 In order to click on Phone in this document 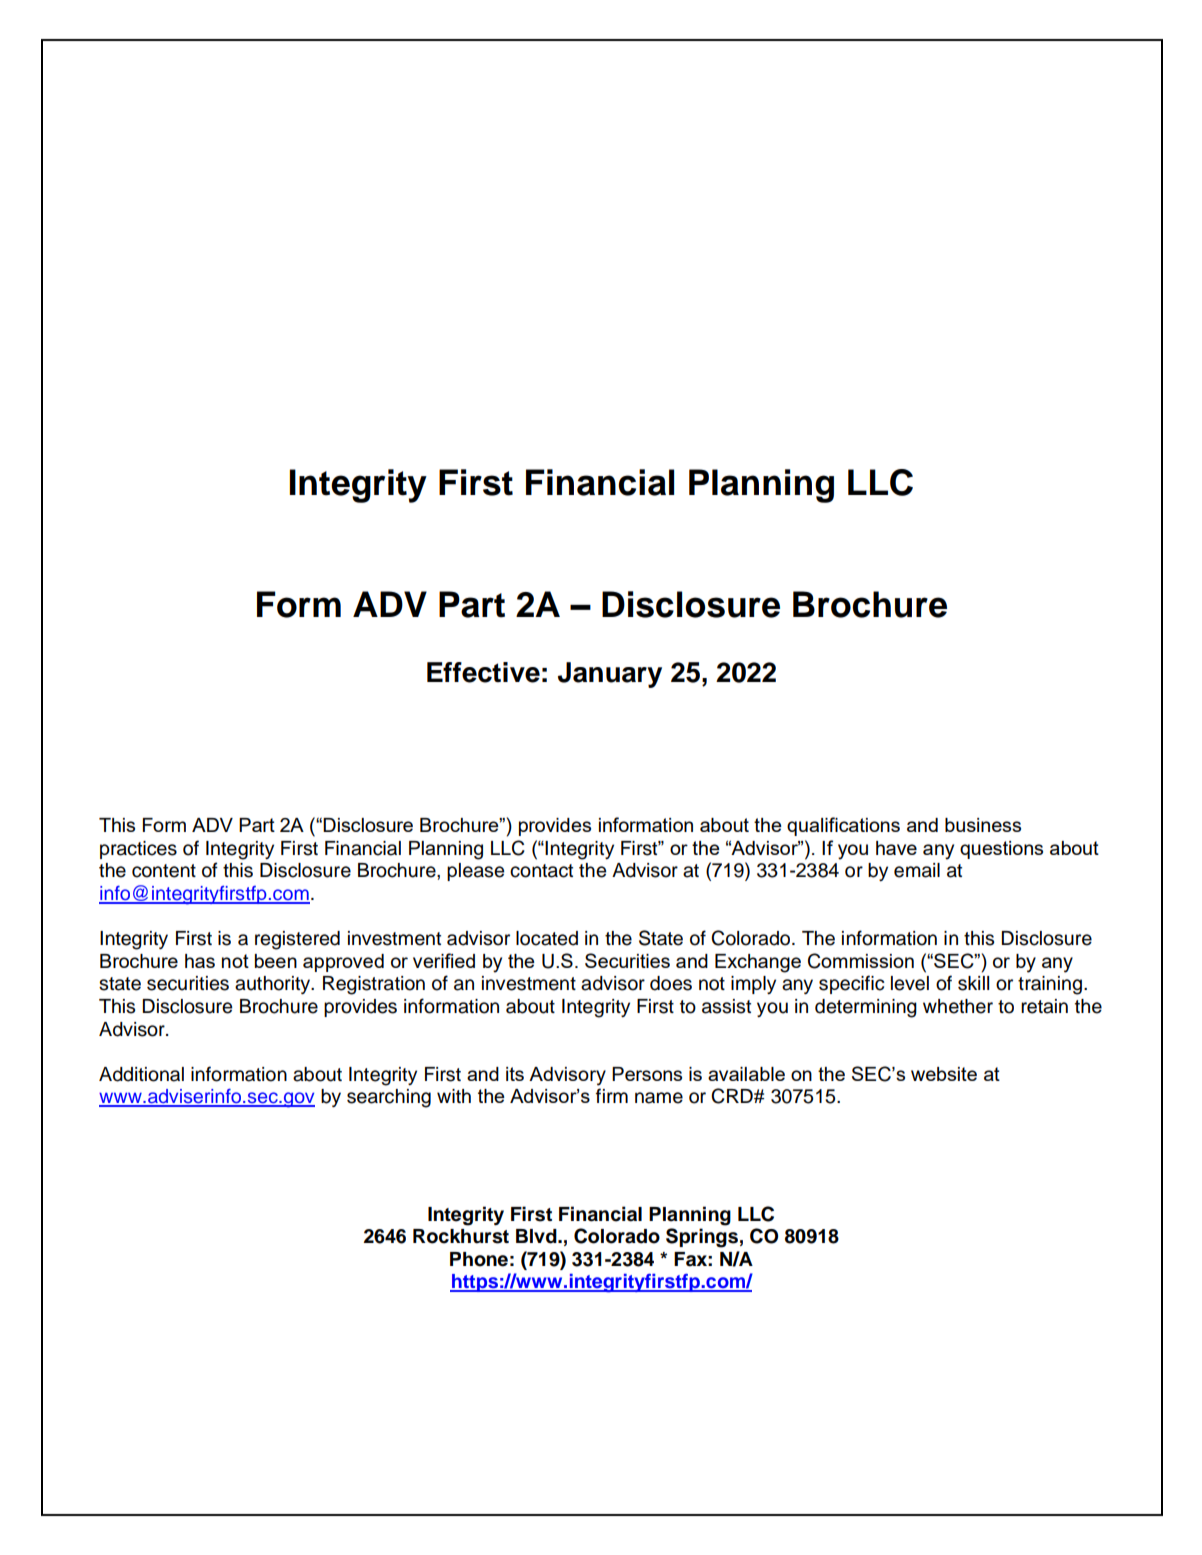, I will do `click(479, 1259)`.
